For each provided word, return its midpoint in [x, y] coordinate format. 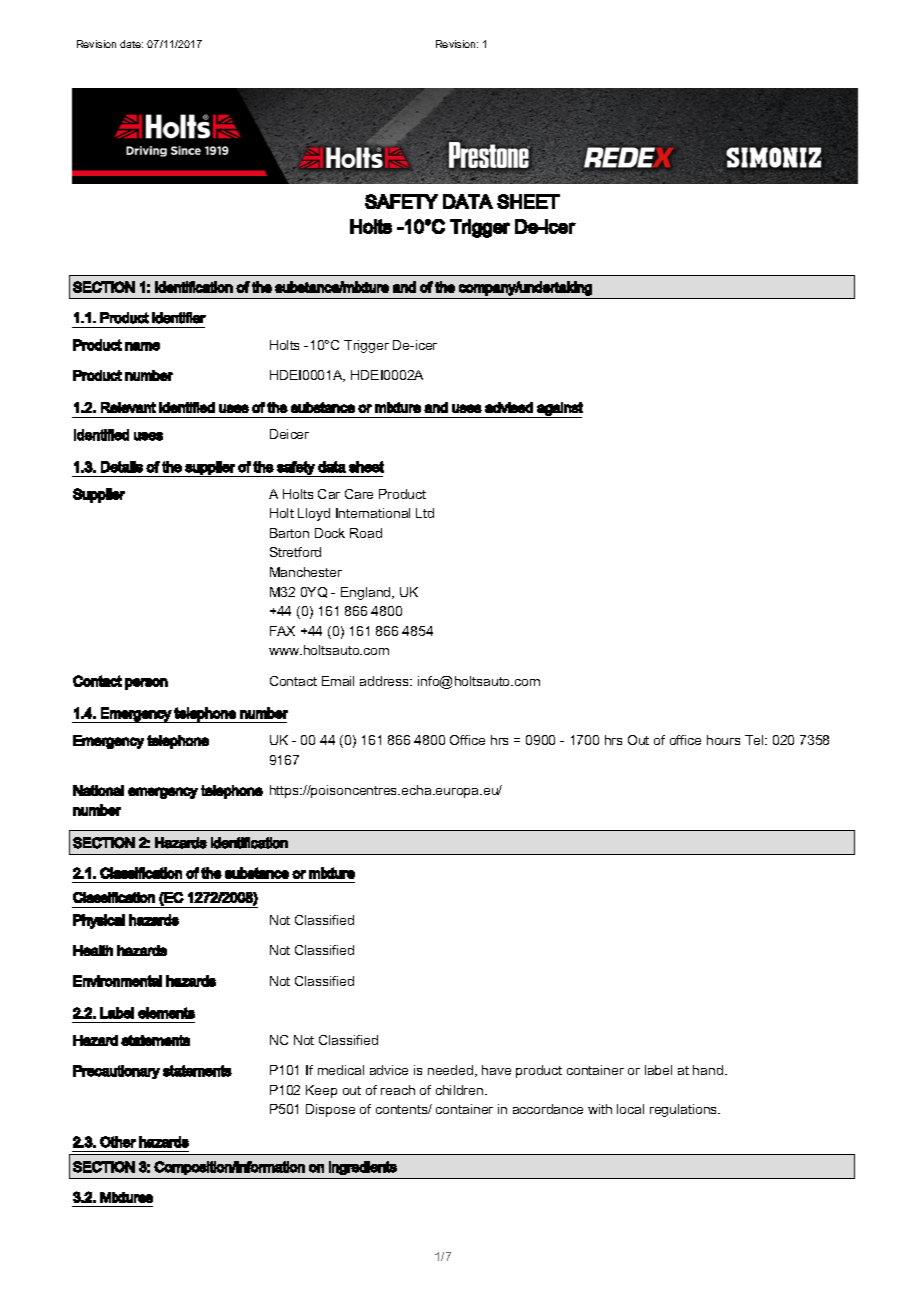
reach [398, 1090]
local [630, 1109]
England [367, 593]
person [146, 684]
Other [118, 1142]
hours [723, 740]
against [559, 410]
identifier [179, 318]
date [131, 44]
